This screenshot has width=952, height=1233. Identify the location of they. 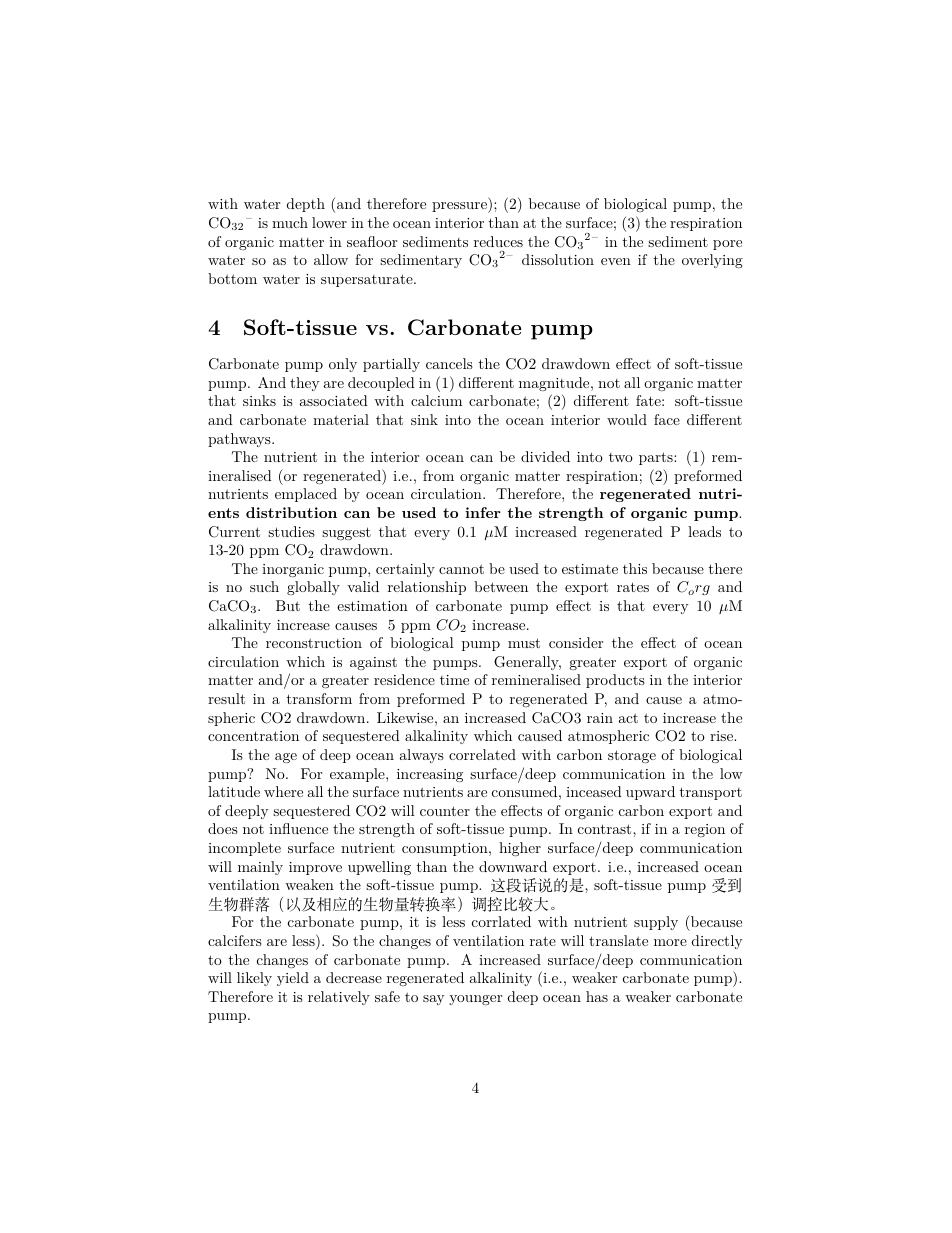
(304, 384).
